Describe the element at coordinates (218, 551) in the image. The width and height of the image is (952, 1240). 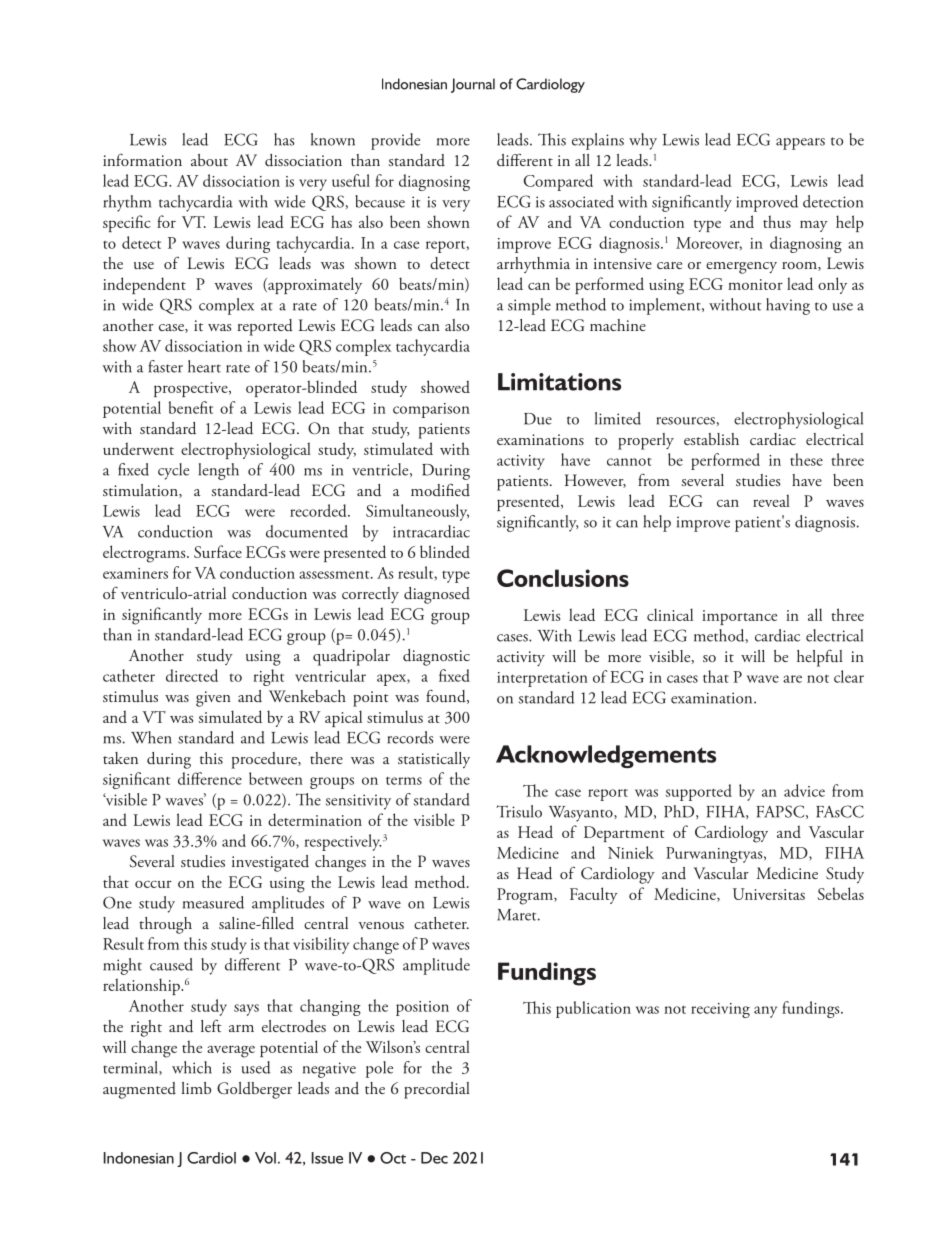
I see `Surface` at that location.
